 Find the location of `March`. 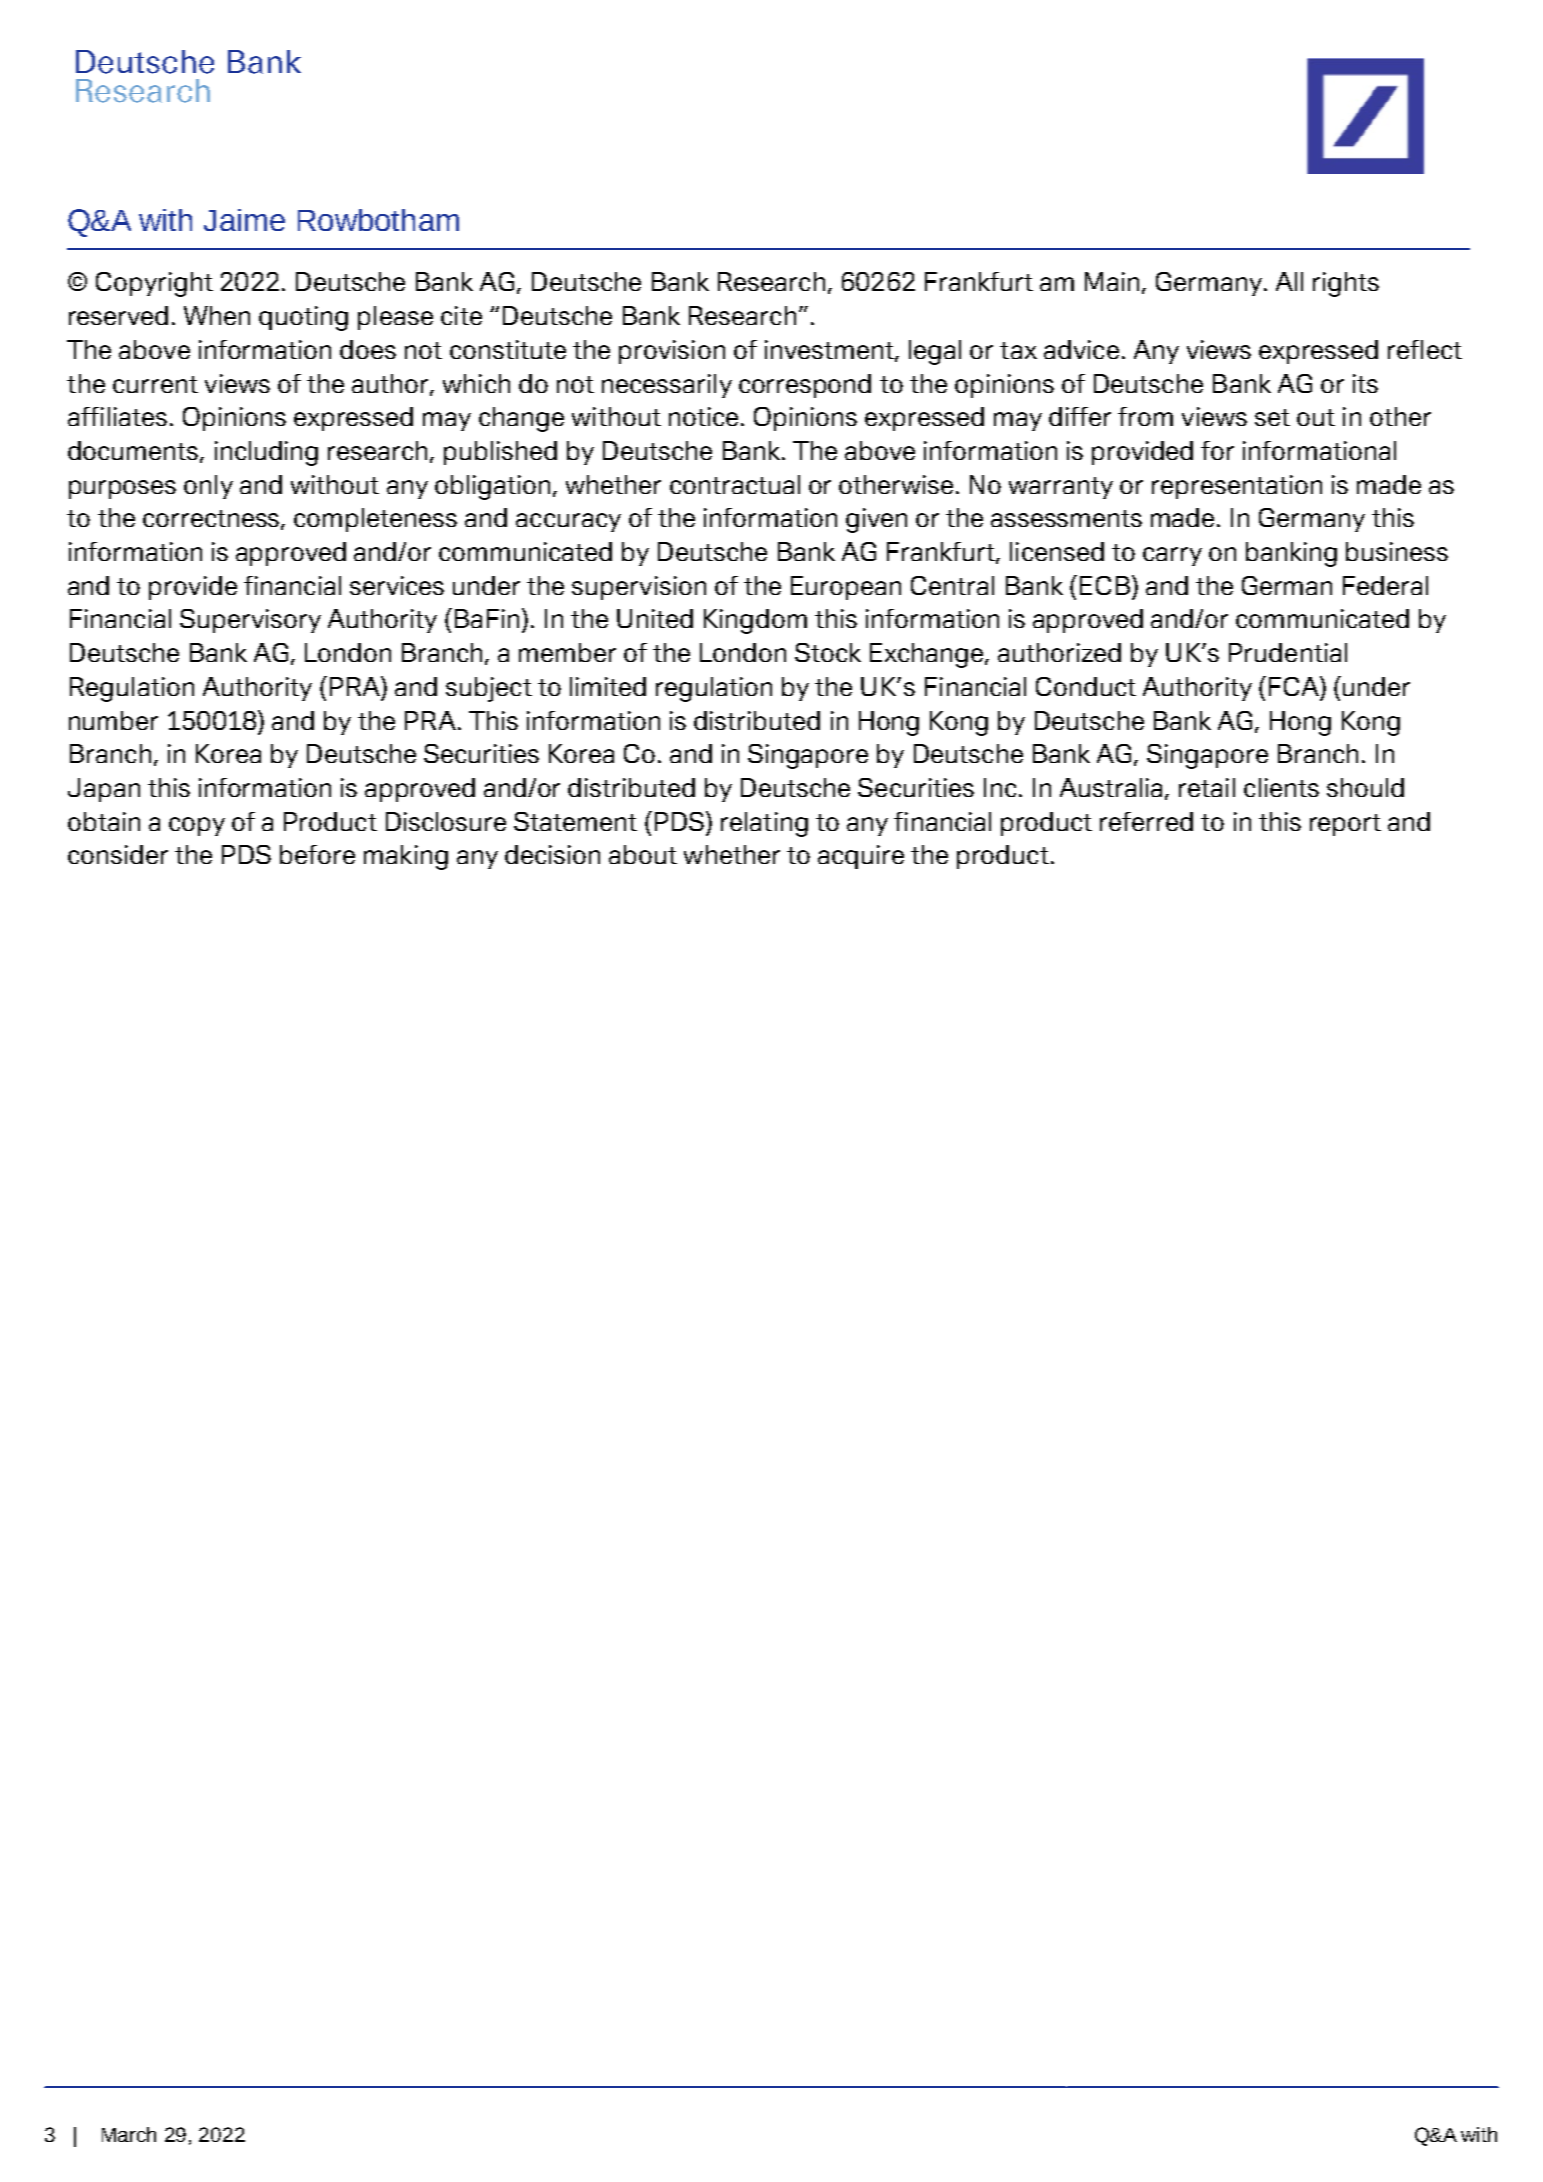

March is located at coordinates (129, 2134).
